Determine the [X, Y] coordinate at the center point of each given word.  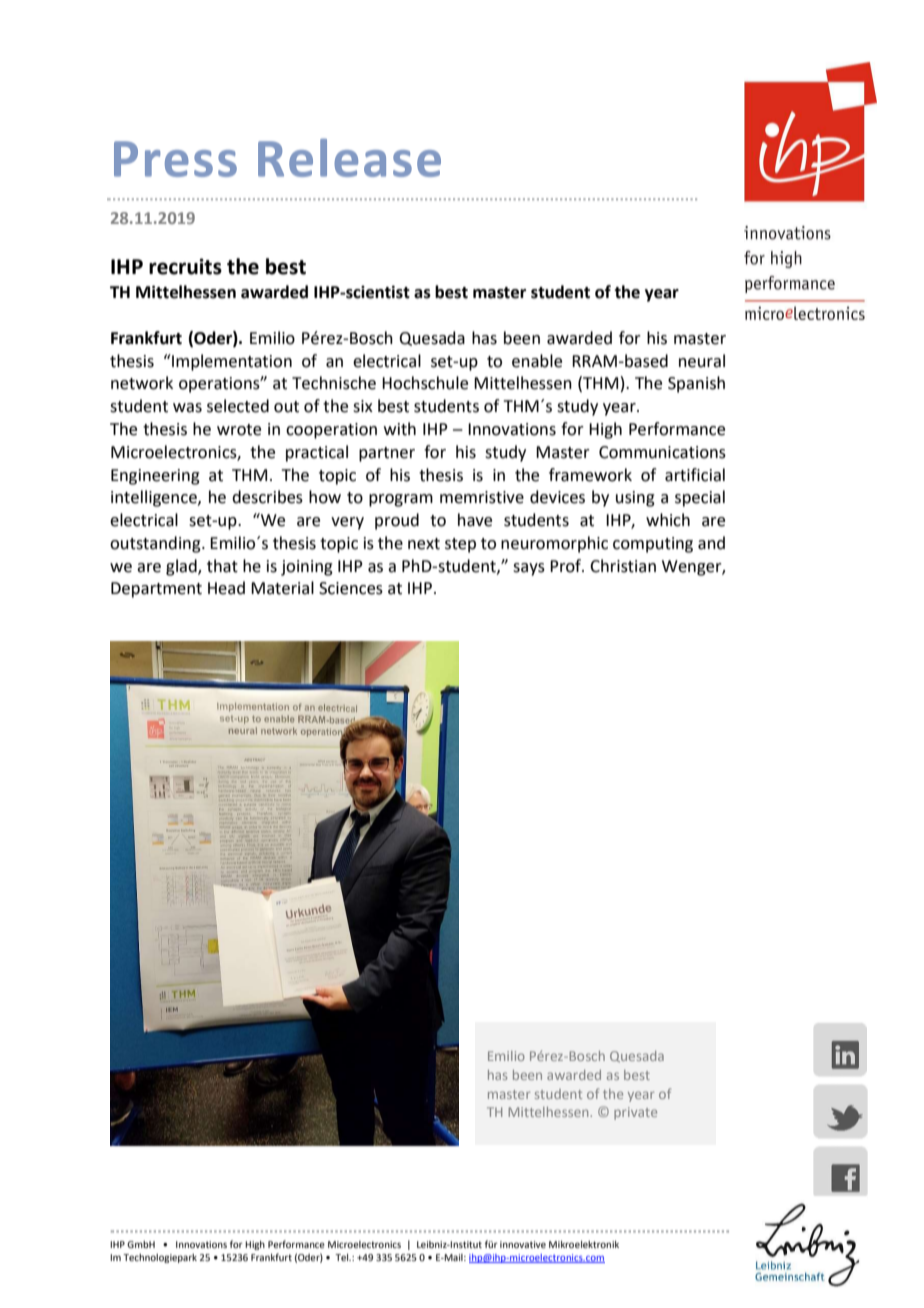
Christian [623, 566]
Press [175, 159]
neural [702, 361]
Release [349, 158]
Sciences [351, 588]
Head [226, 588]
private [635, 1113]
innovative [523, 1244]
